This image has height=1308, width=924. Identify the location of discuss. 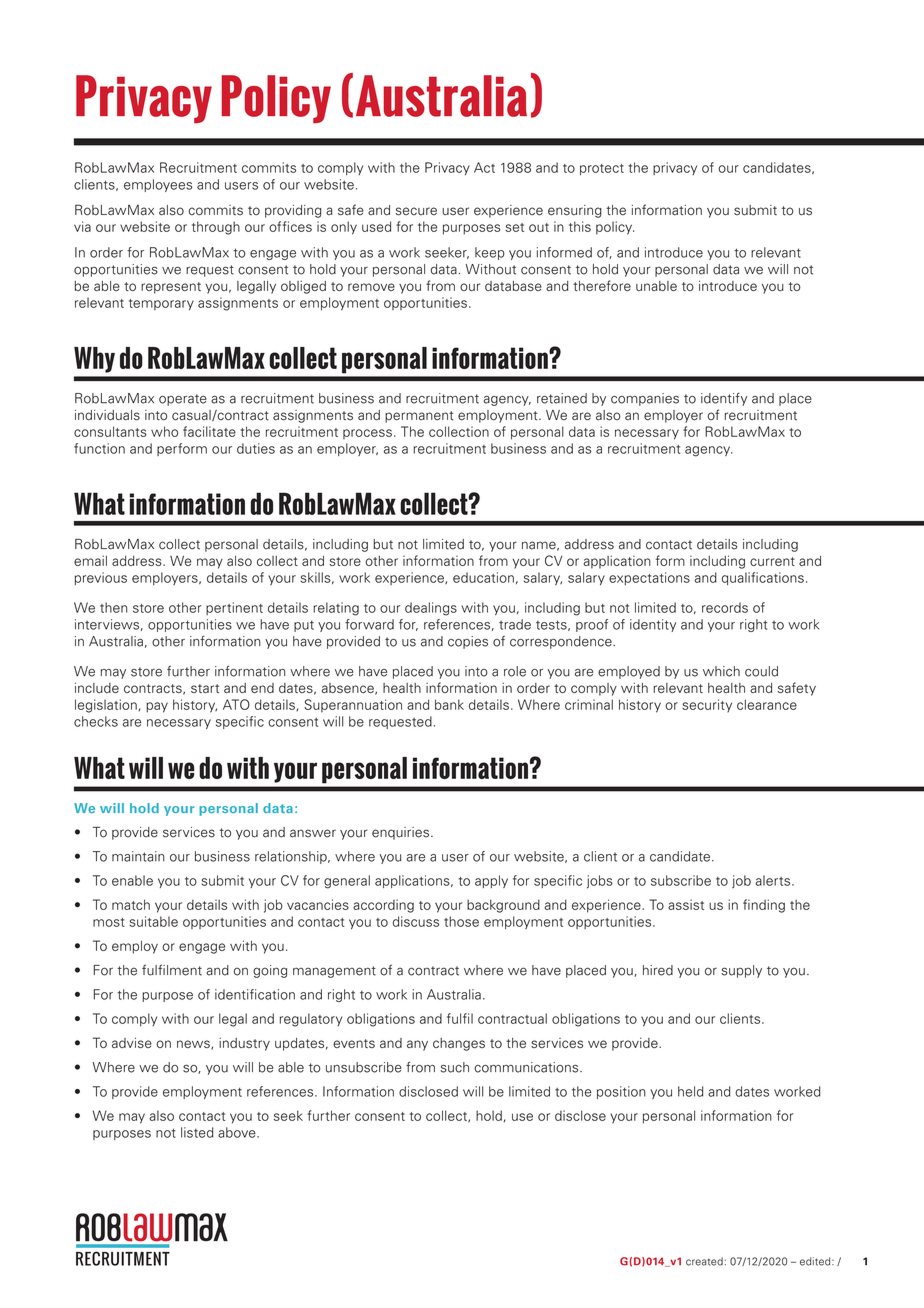
(416, 921).
